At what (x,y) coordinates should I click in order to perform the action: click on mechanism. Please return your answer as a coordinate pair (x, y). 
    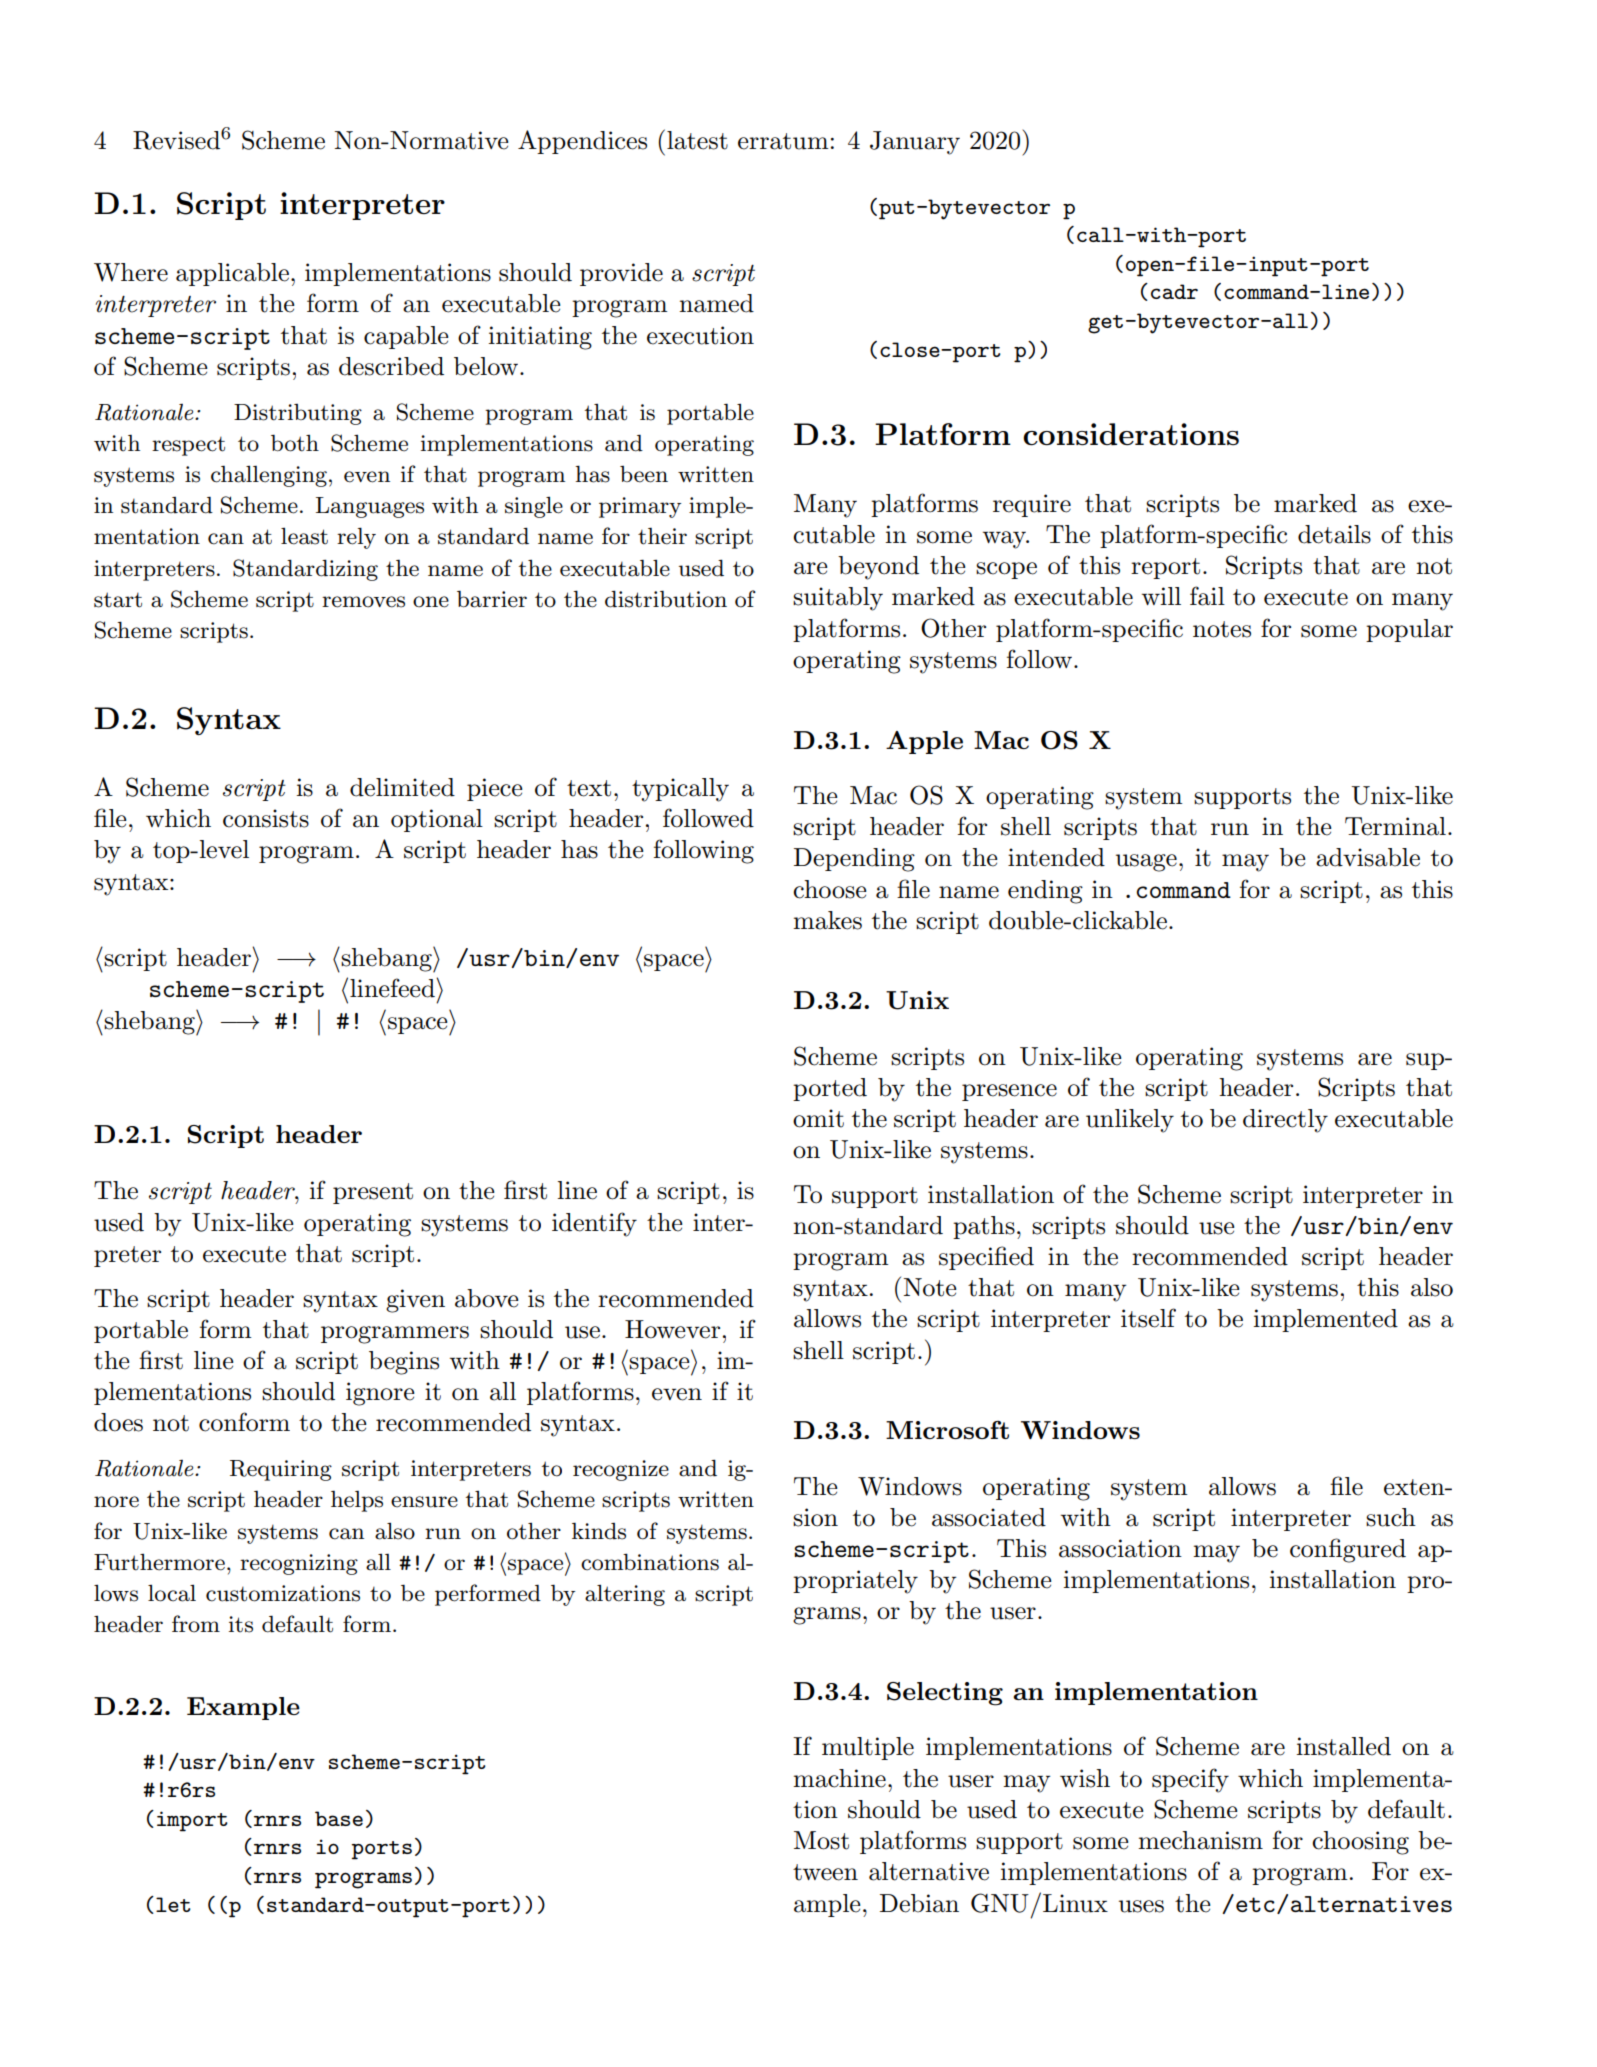
    Looking at the image, I should click on (1200, 1840).
